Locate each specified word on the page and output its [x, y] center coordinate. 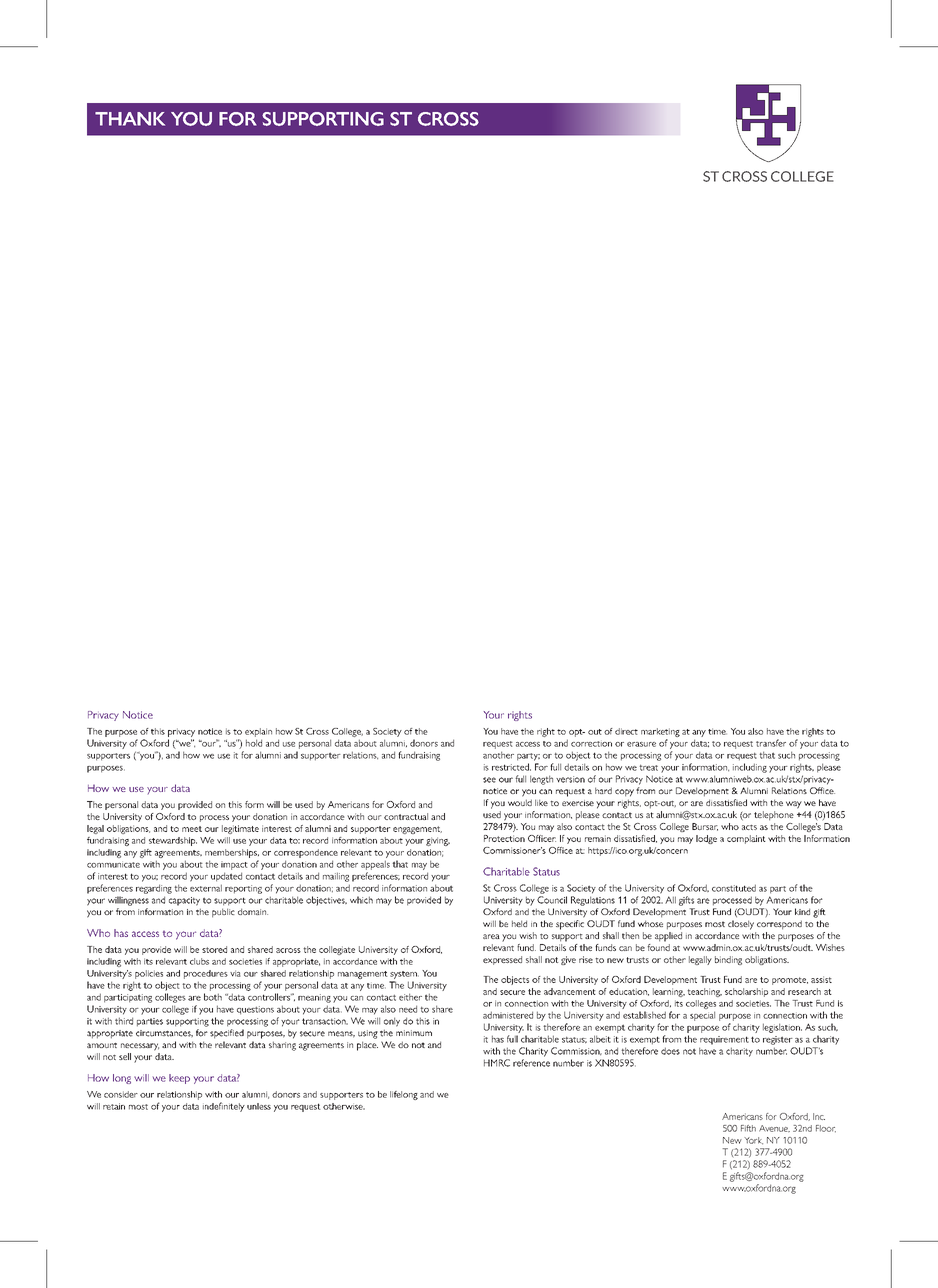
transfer [771, 743]
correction [591, 744]
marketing [660, 732]
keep [179, 1079]
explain [258, 732]
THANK [130, 119]
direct [626, 731]
